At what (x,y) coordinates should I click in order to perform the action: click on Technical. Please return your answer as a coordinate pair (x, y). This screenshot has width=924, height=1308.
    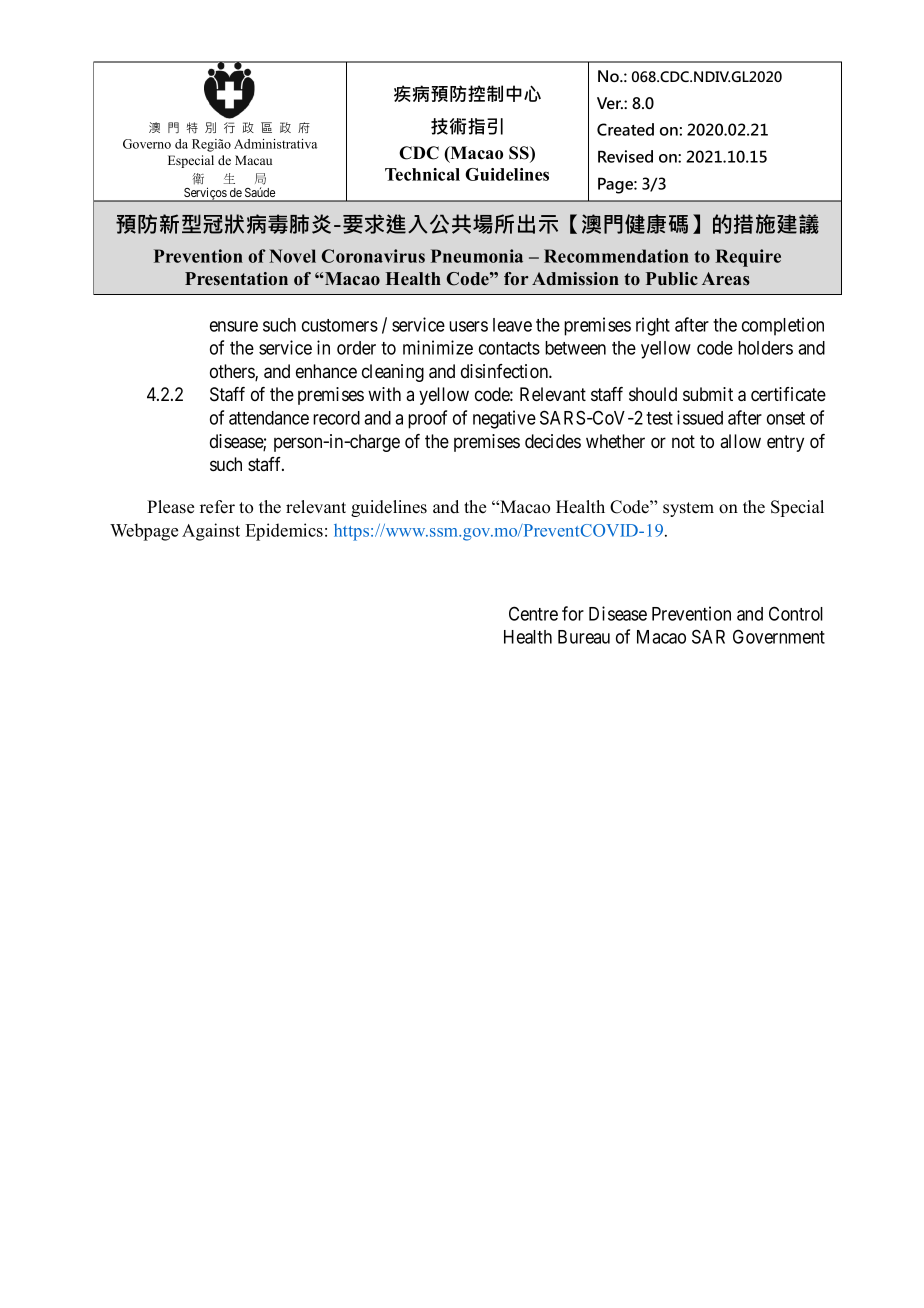
    Looking at the image, I should click on (422, 174).
